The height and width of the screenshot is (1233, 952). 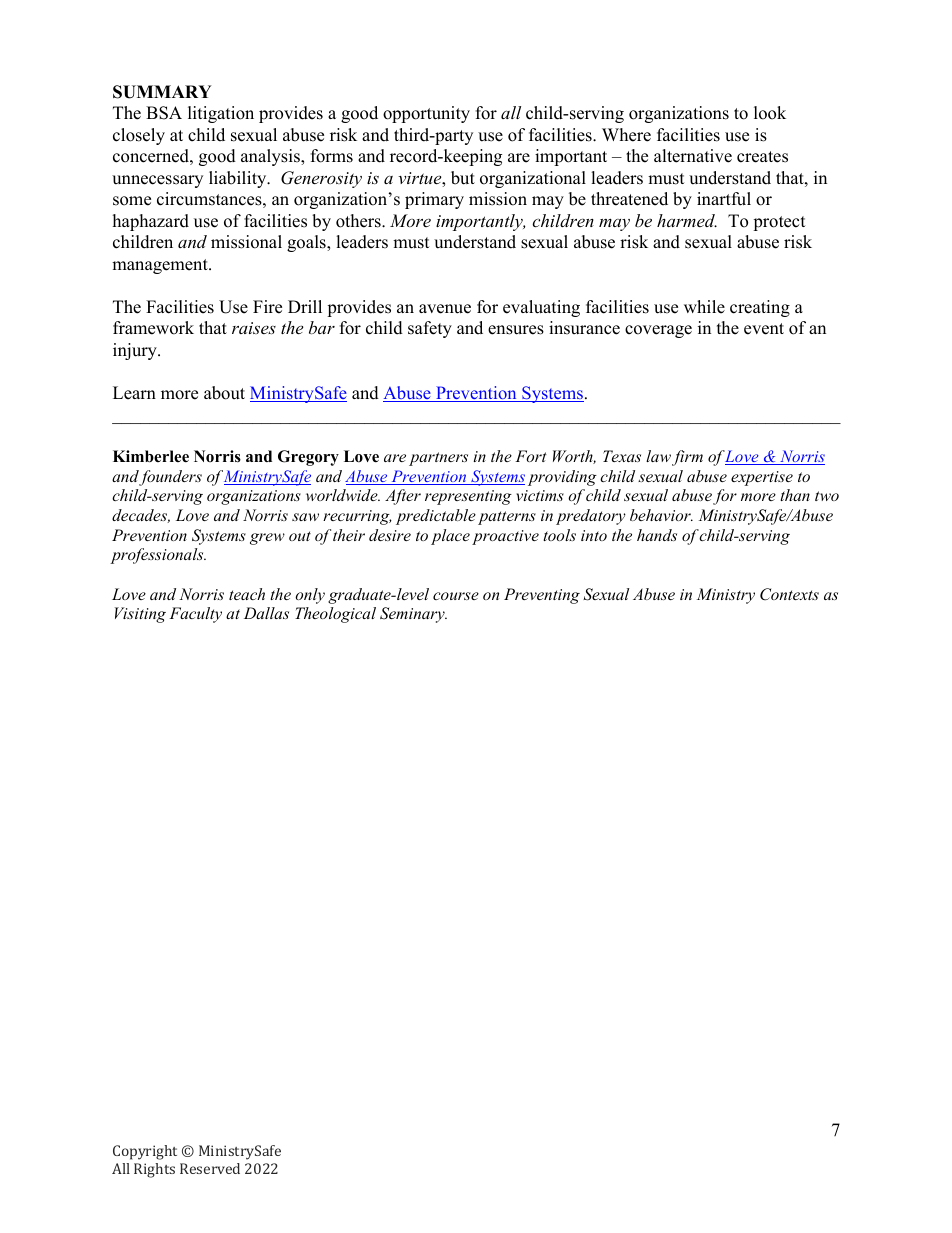 I want to click on Reserved, so click(x=210, y=1168).
